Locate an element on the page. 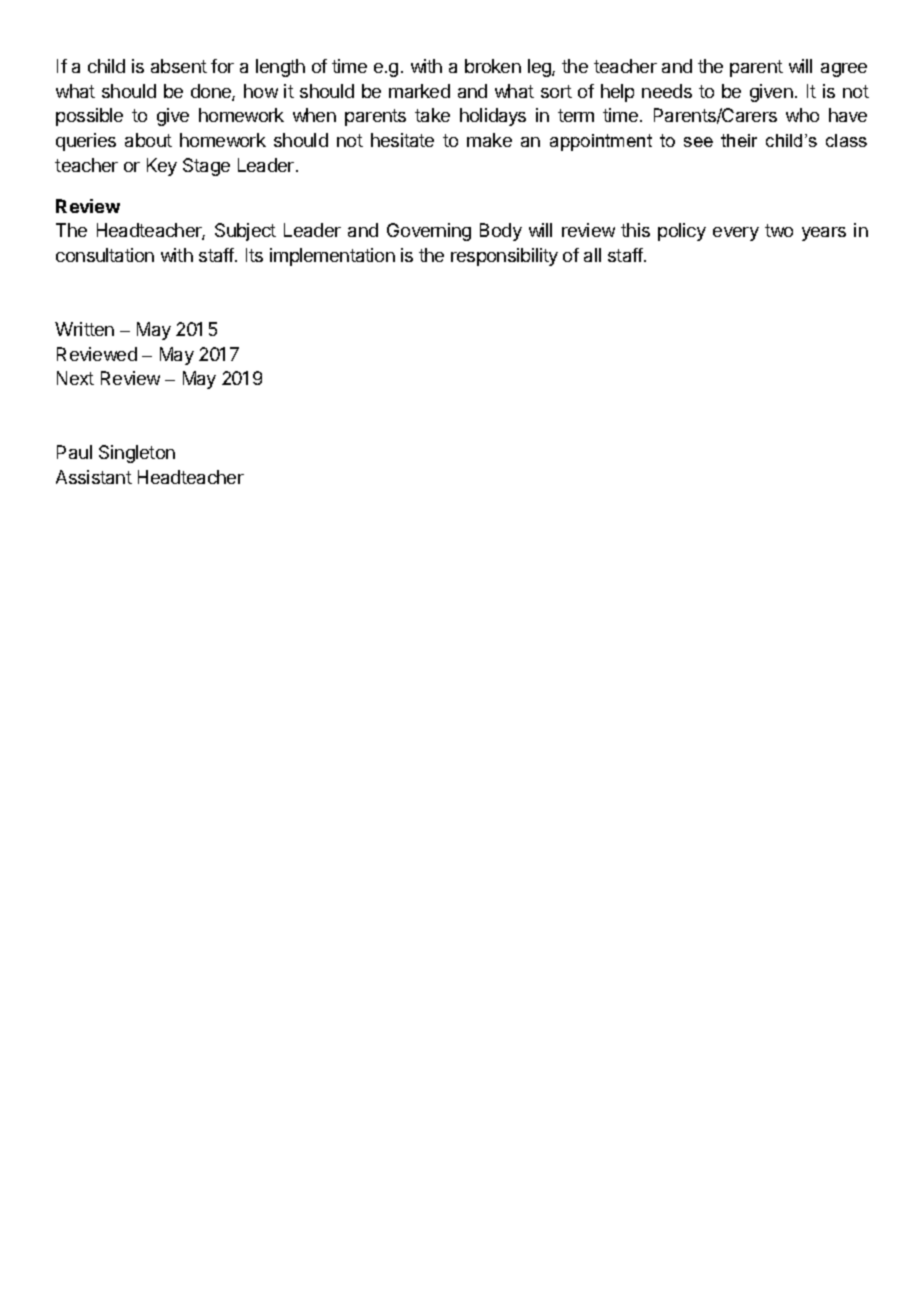 Image resolution: width=924 pixels, height=1308 pixels. Singleton is located at coordinates (137, 454).
